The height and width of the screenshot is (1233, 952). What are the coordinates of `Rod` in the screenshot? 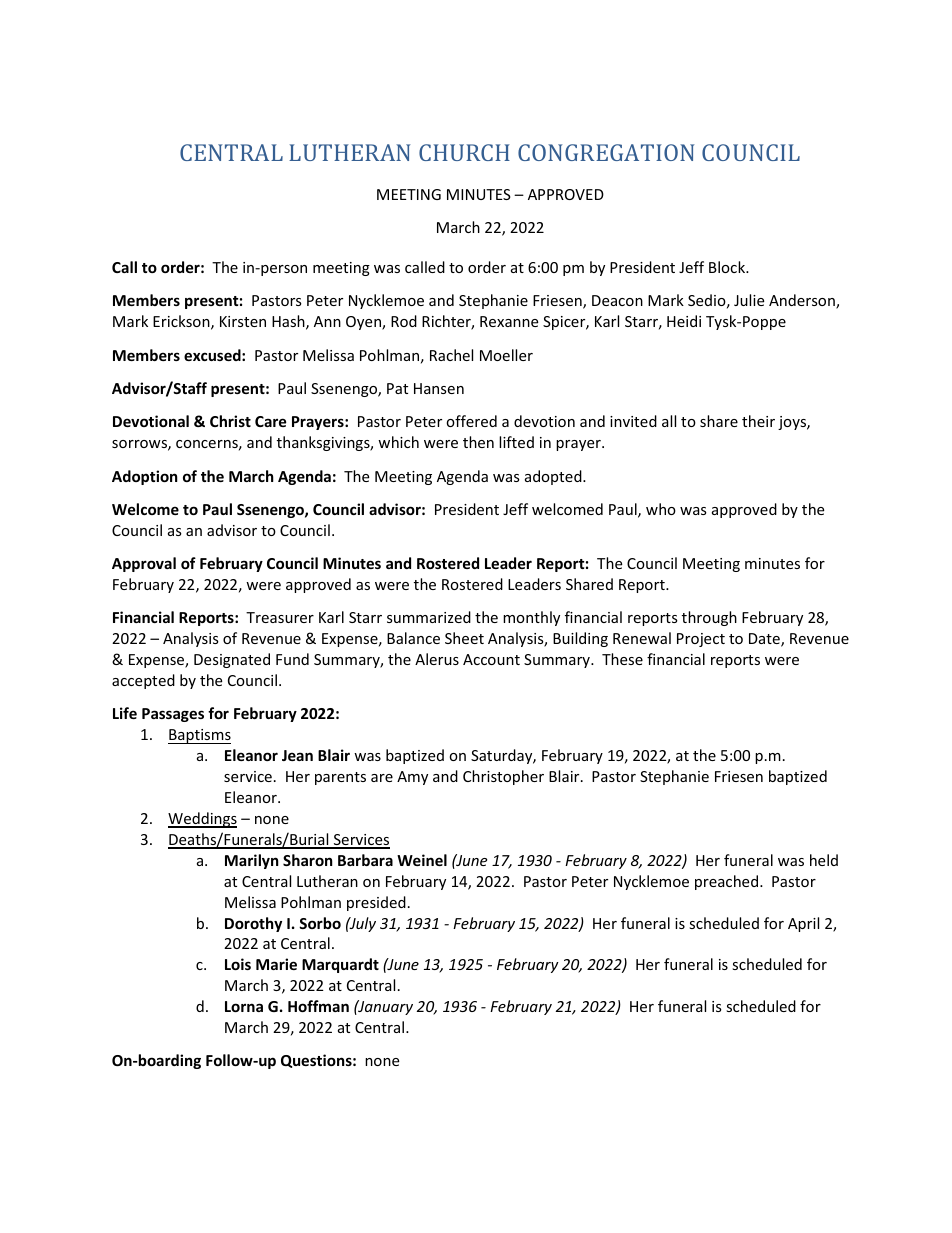 It's located at (404, 321).
